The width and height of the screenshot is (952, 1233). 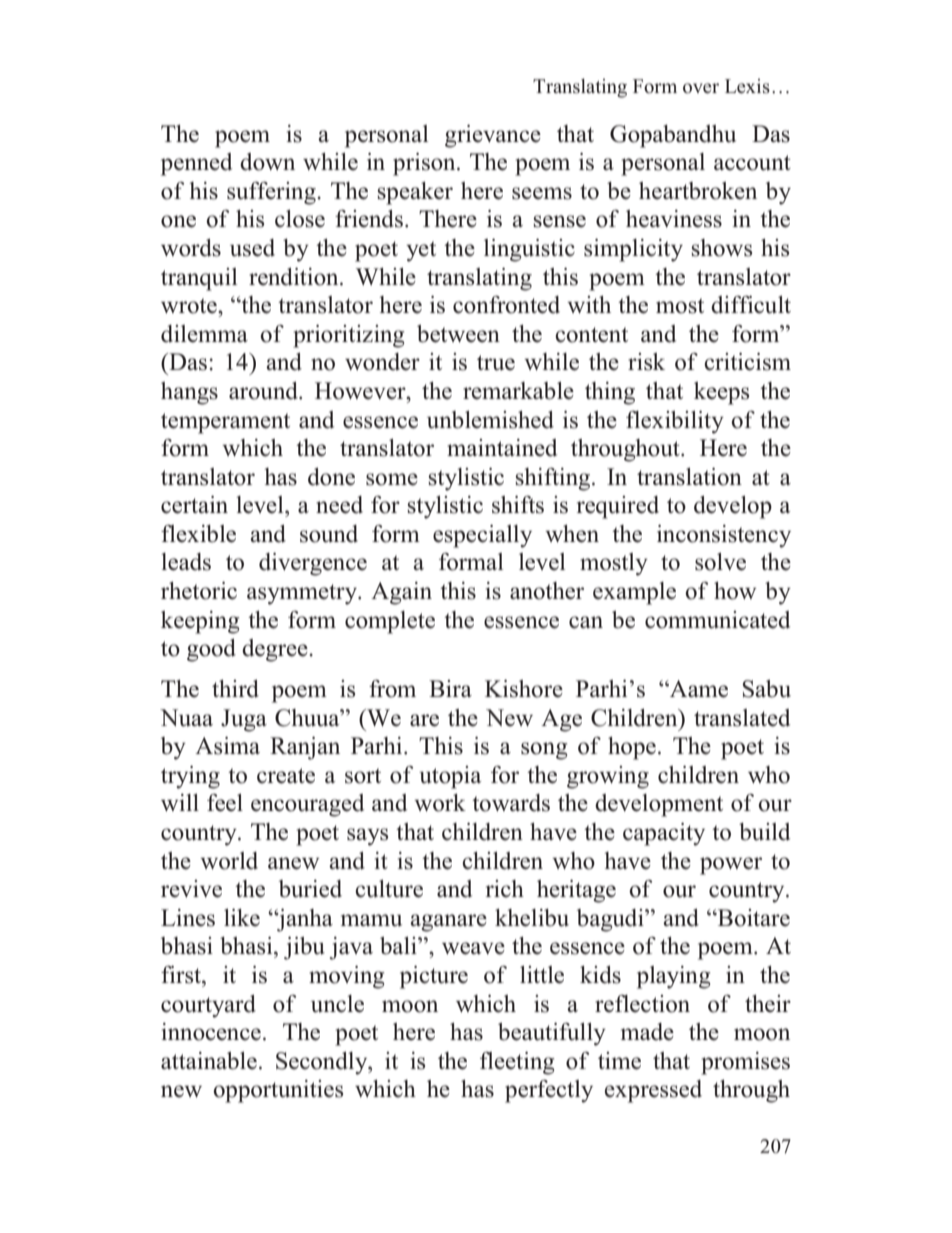 I want to click on unblemished, so click(x=490, y=420).
